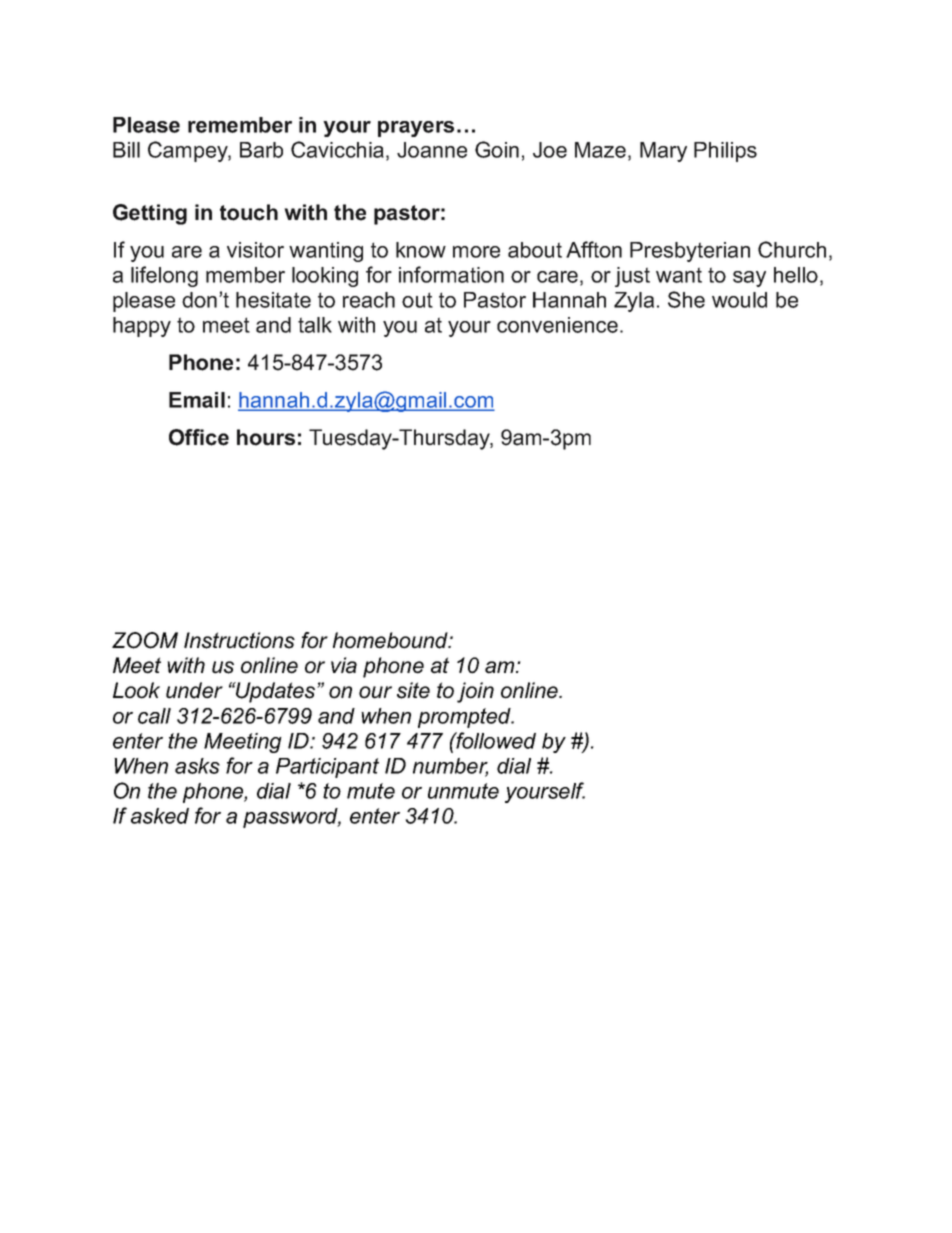 This page has height=1233, width=952. Describe the element at coordinates (451, 274) in the page. I see `information` at that location.
